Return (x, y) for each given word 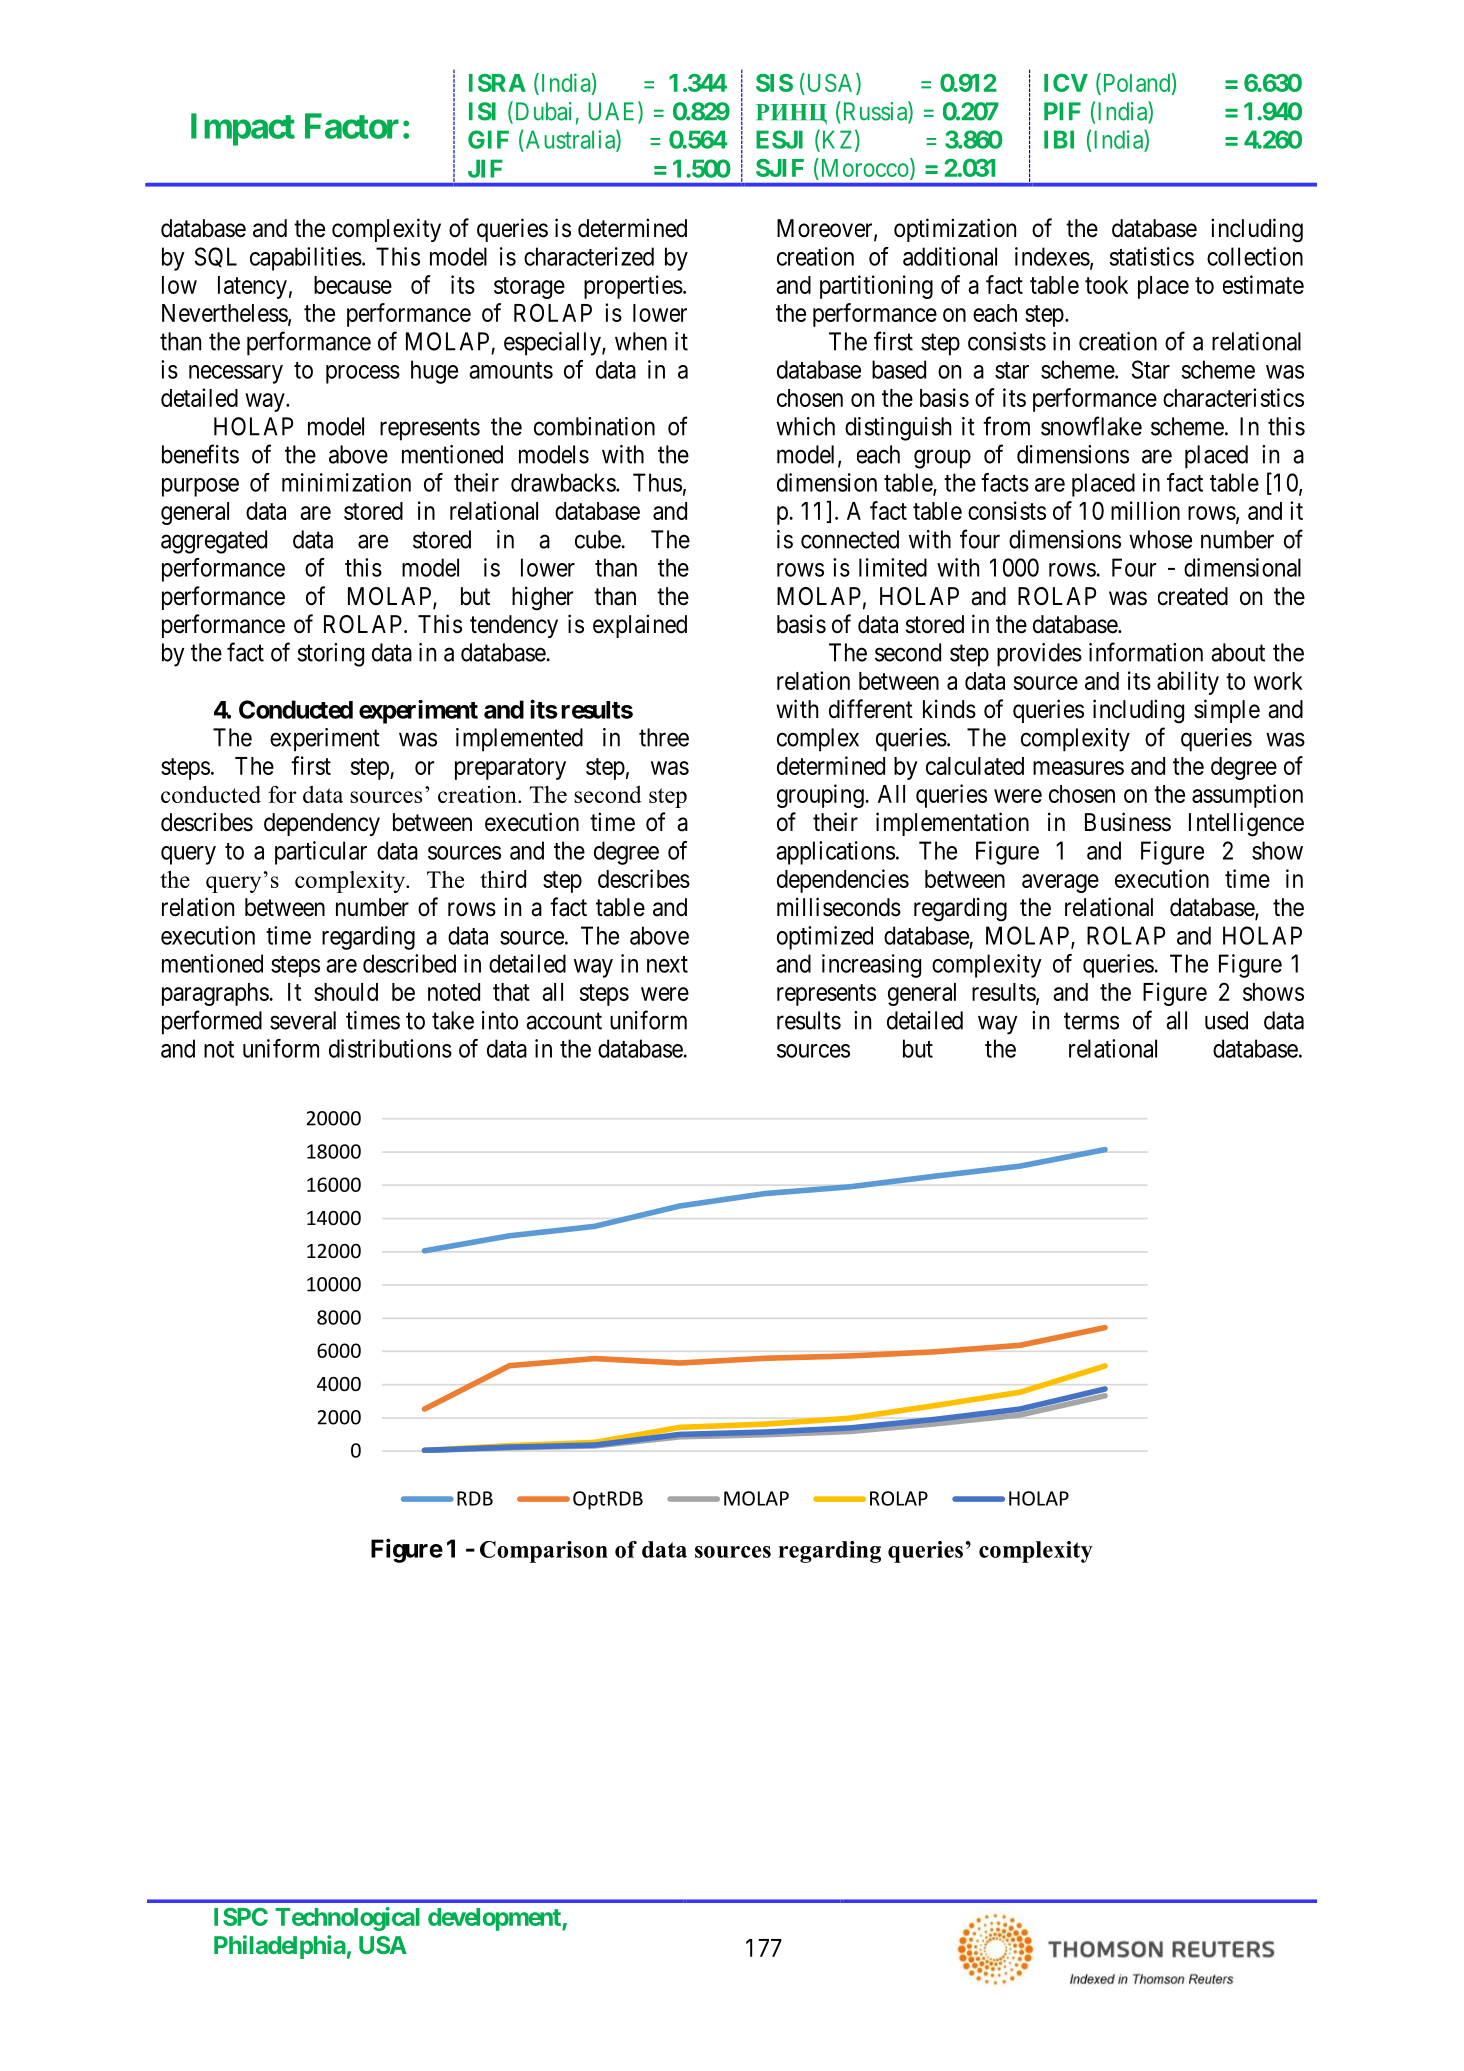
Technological (347, 1919)
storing (331, 655)
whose (1160, 539)
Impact (243, 129)
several (303, 1020)
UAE (613, 112)
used (1226, 1020)
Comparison (544, 1552)
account (564, 1021)
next (667, 964)
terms (1091, 1021)
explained (640, 626)
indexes (1052, 256)
